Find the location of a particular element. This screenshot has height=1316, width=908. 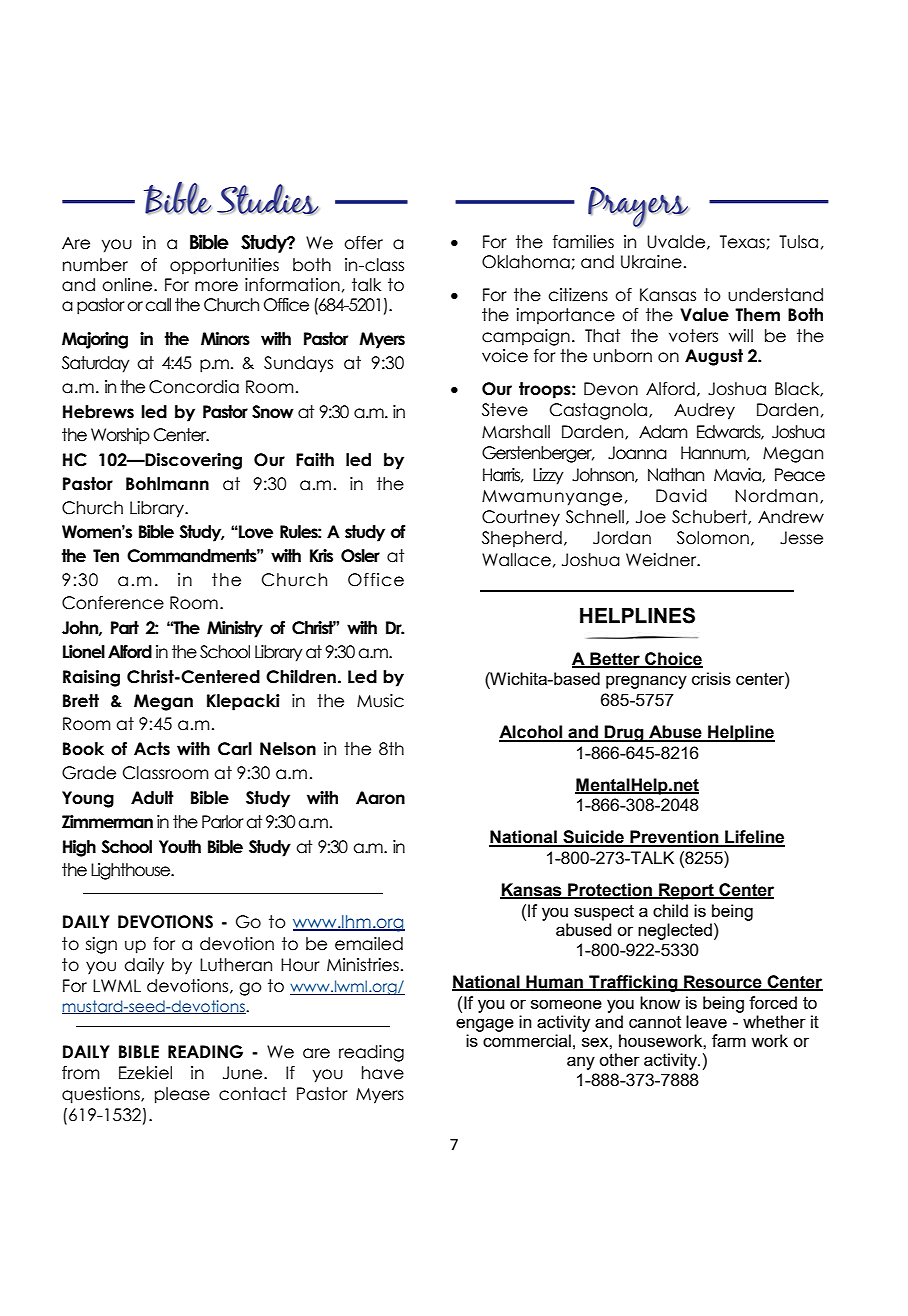

opportunities is located at coordinates (224, 266).
